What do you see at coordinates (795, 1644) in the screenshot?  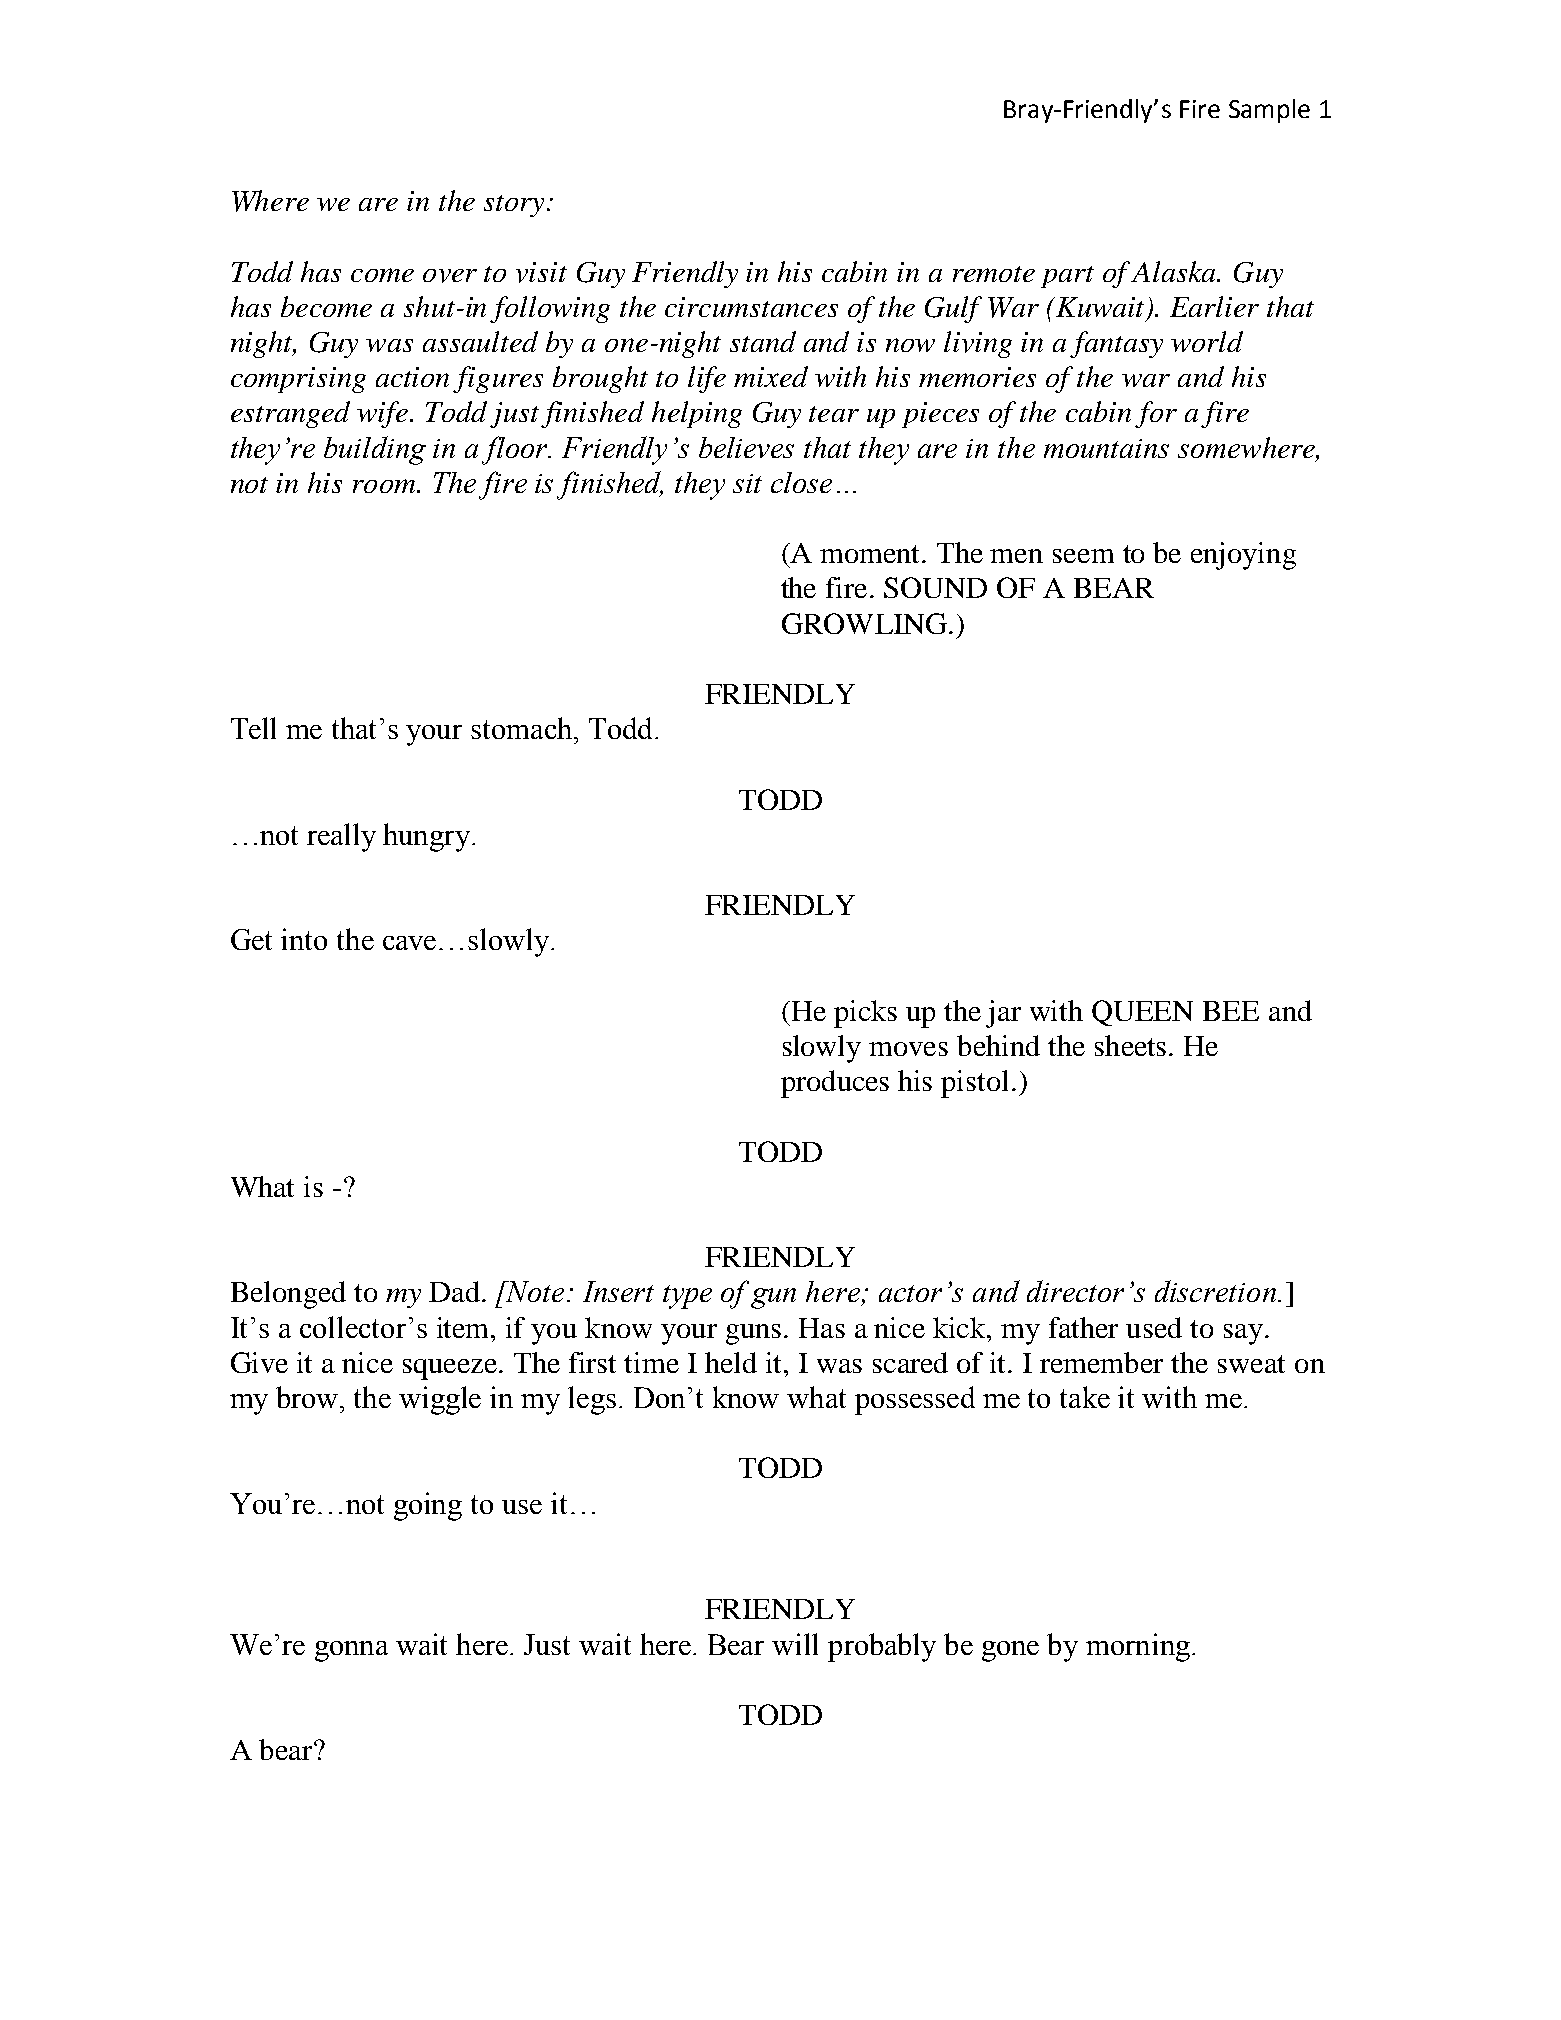 I see `will` at bounding box center [795, 1644].
